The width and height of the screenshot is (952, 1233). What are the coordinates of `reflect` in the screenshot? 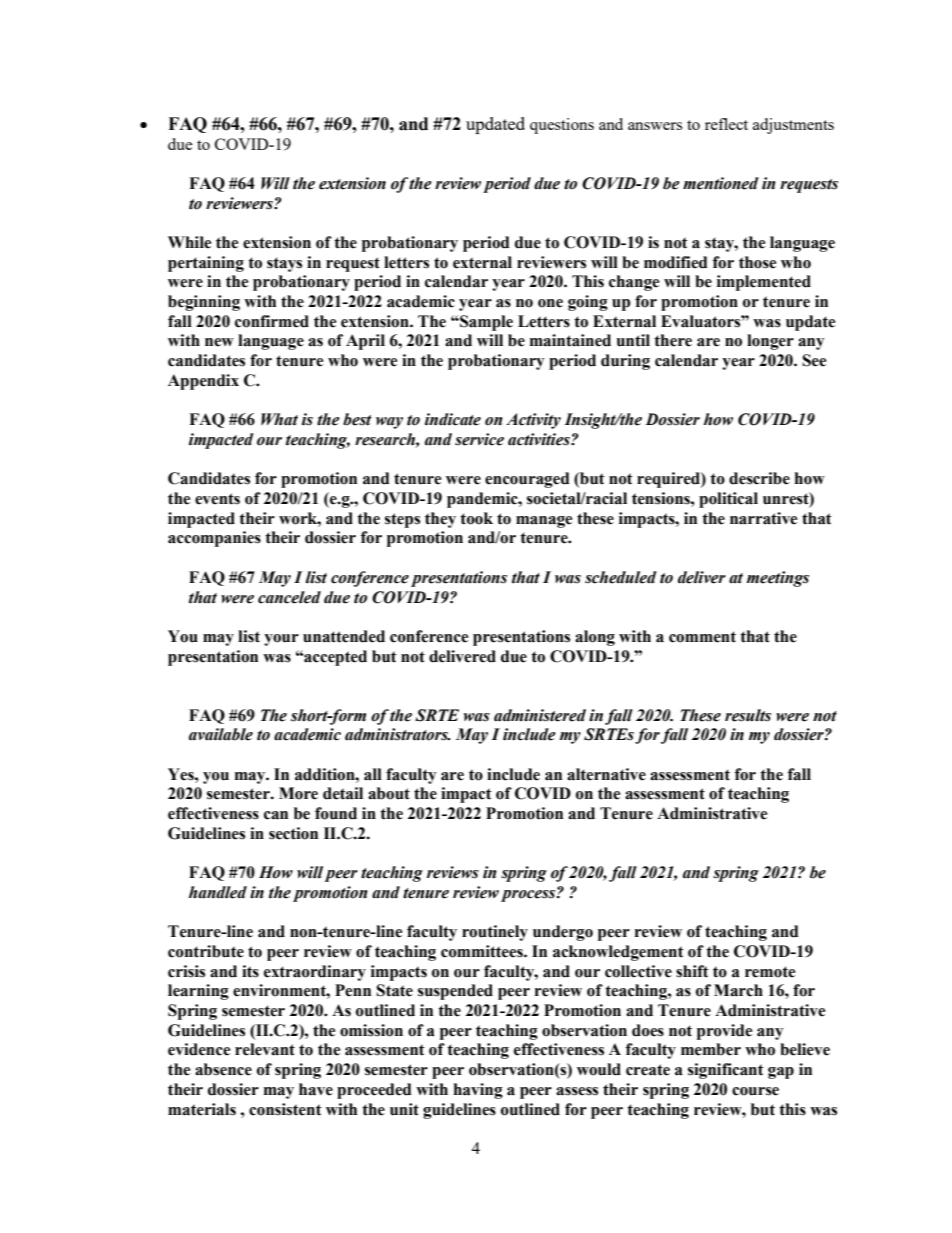 It's located at (726, 124).
